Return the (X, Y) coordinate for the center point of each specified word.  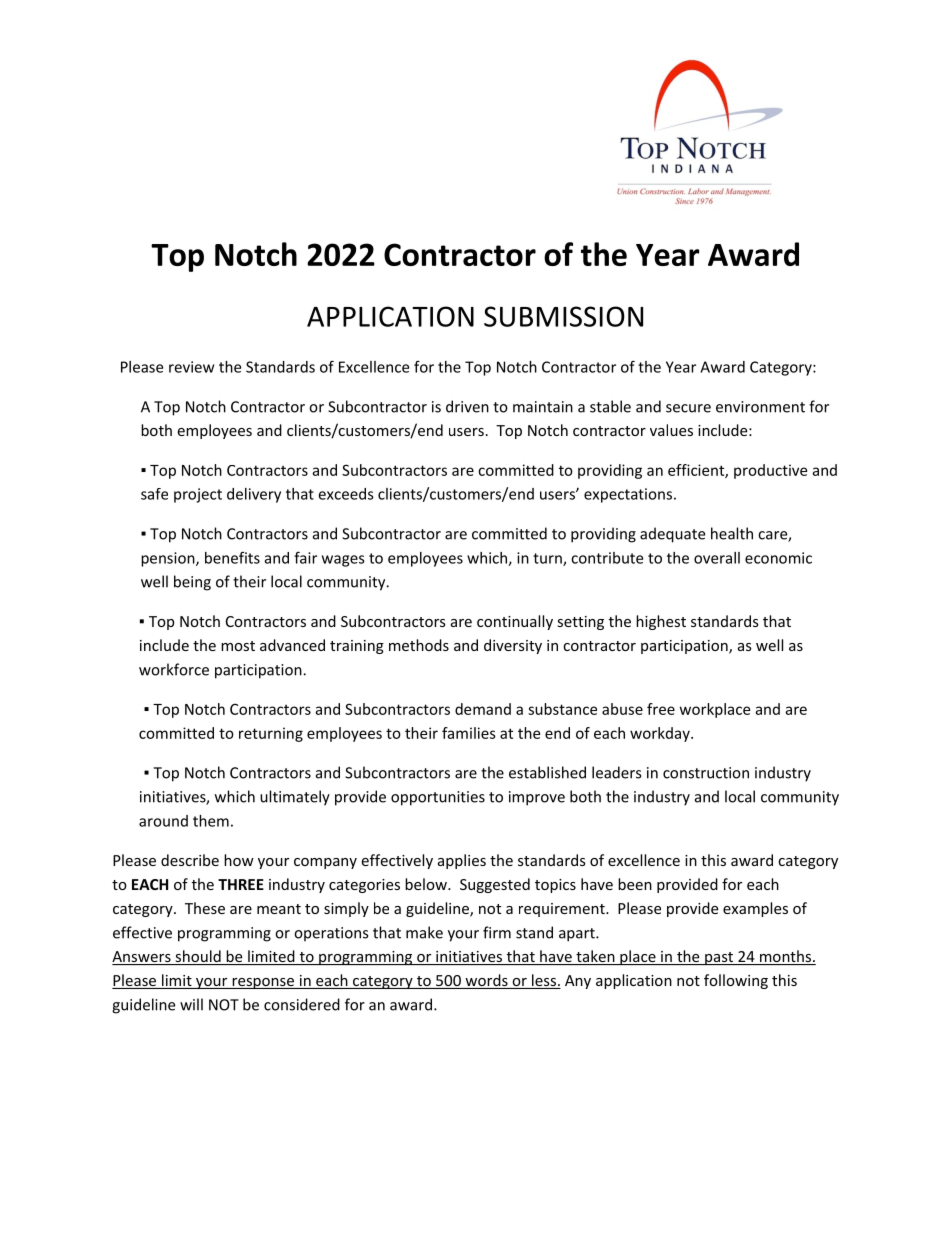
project (198, 495)
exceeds (346, 494)
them (211, 821)
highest (661, 622)
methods (419, 645)
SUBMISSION (563, 316)
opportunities (438, 798)
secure (688, 408)
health (732, 533)
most (238, 646)
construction (706, 773)
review (191, 367)
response (263, 983)
